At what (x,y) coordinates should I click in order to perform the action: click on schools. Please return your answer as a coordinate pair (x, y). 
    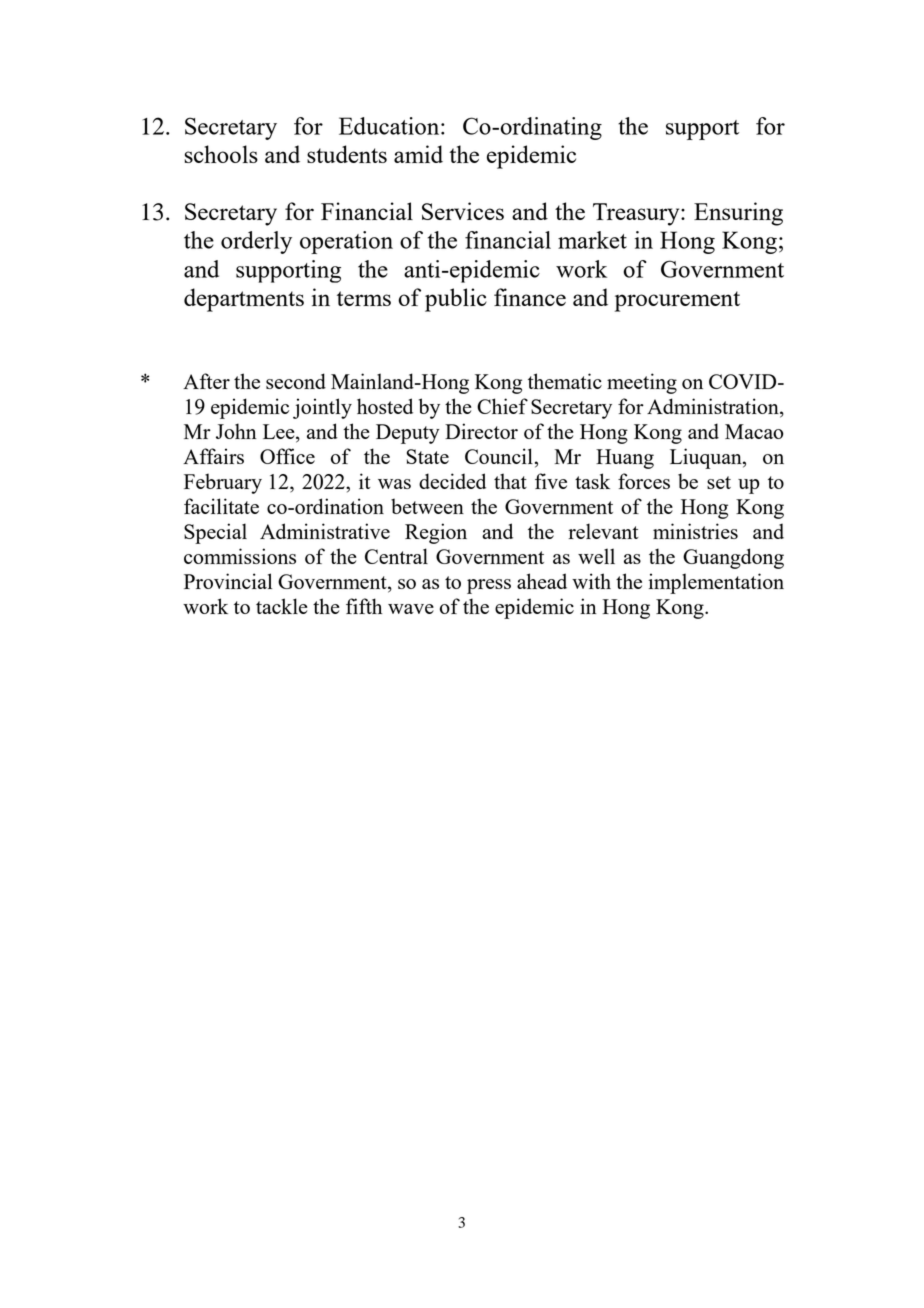
    Looking at the image, I should click on (221, 154).
